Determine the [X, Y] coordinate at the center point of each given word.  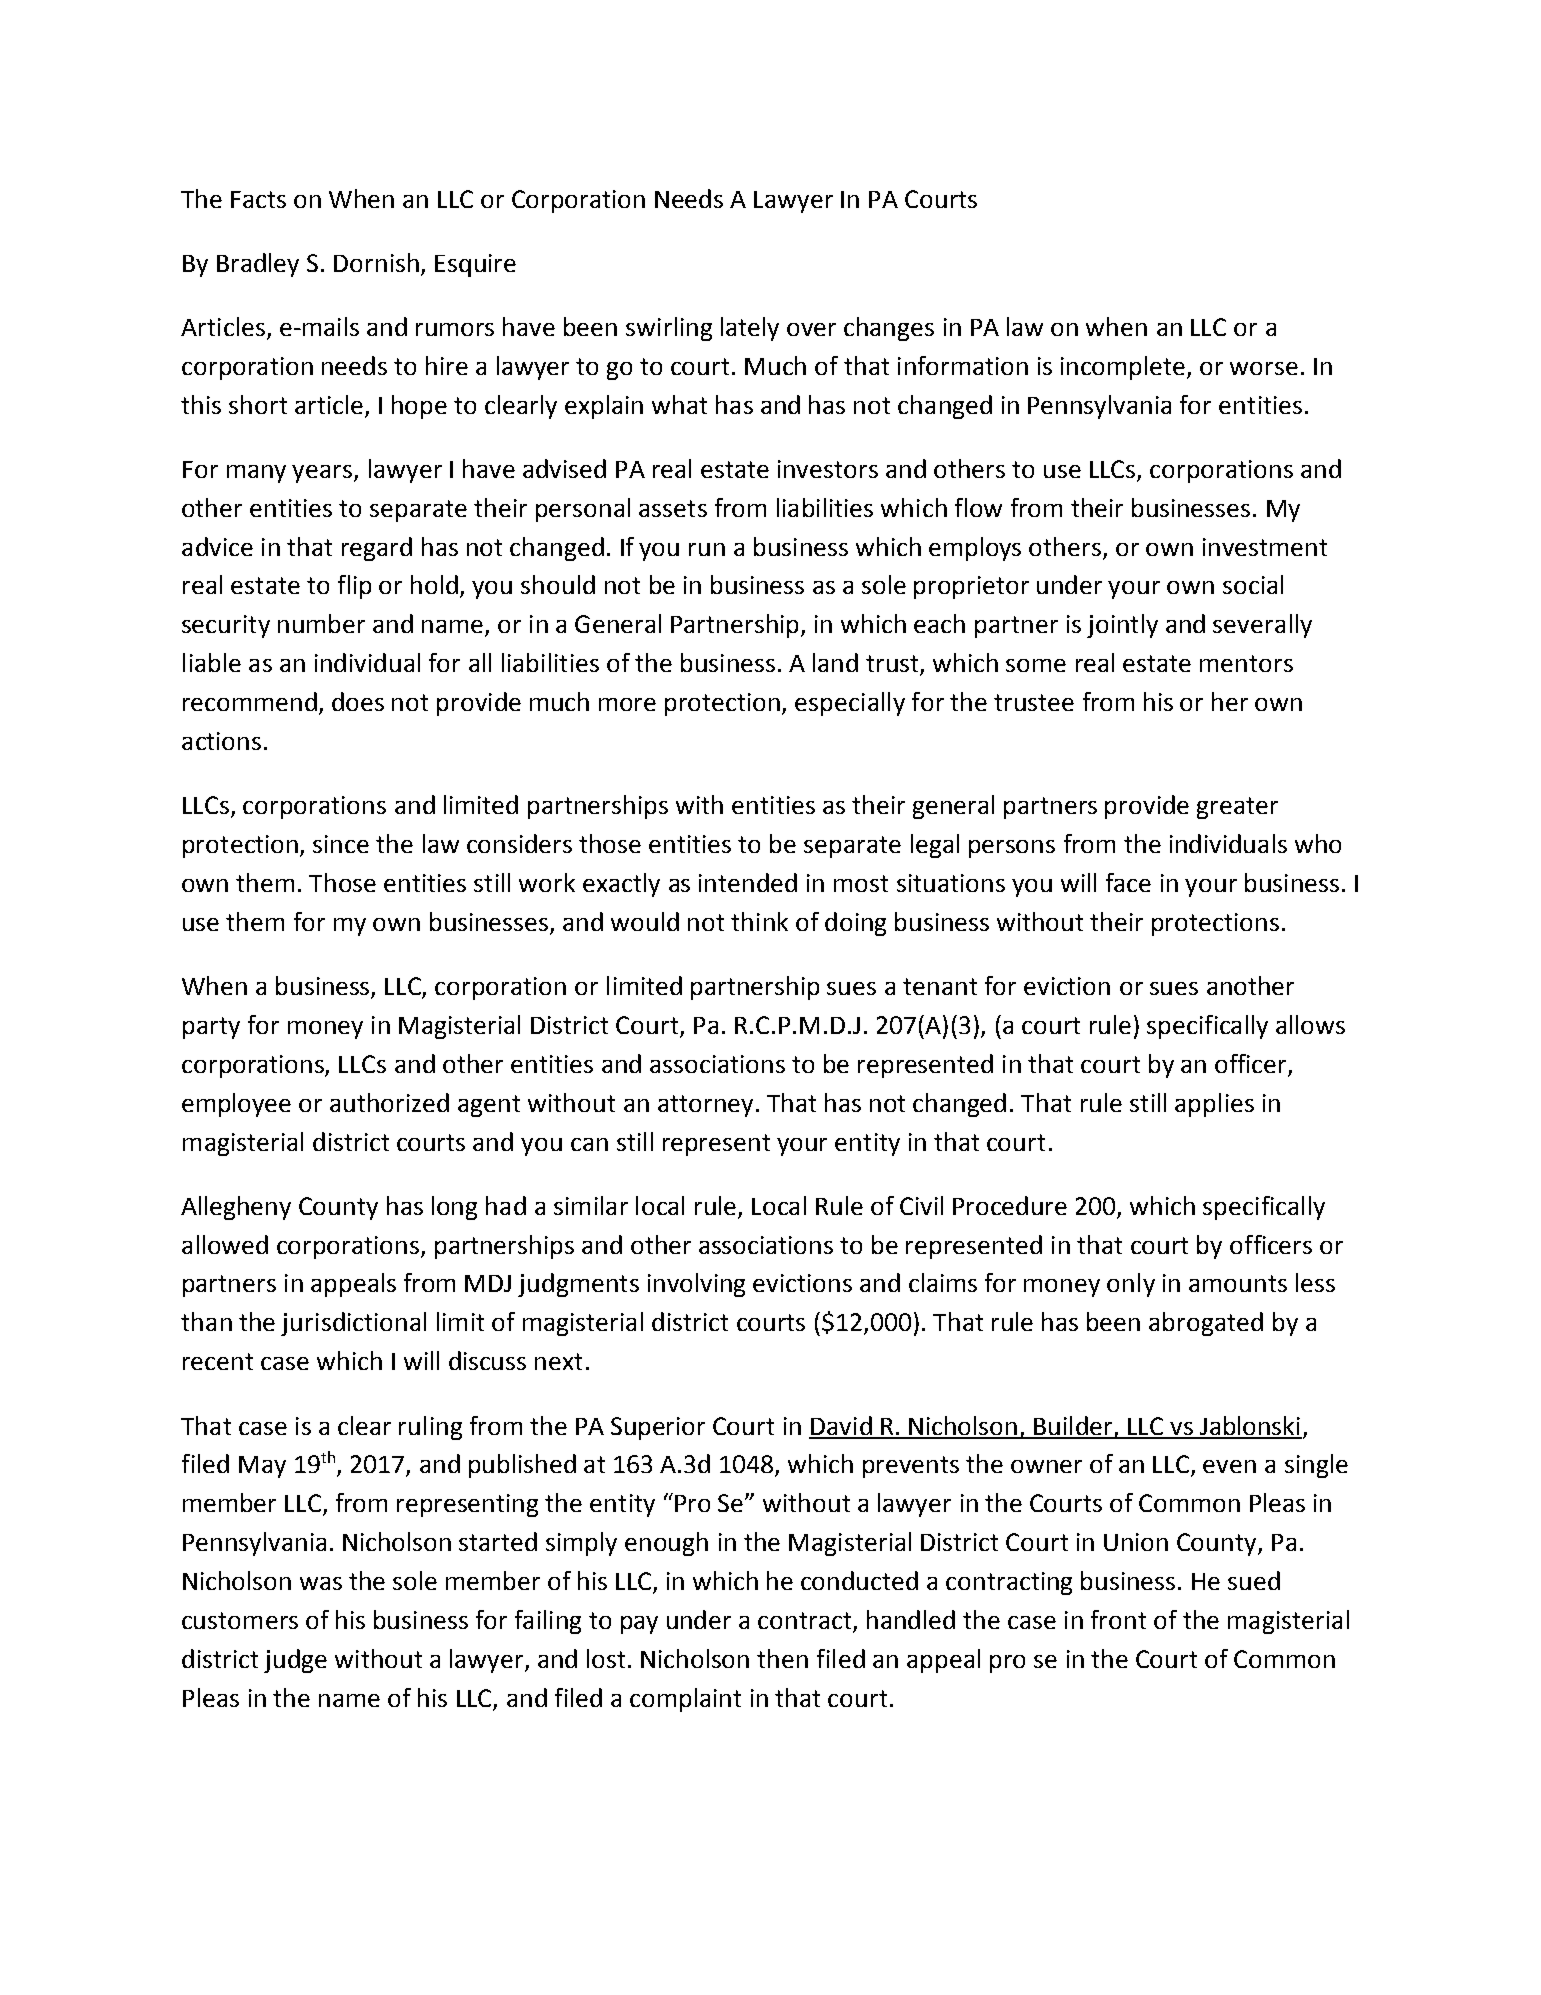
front [1118, 1619]
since [341, 844]
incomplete [1124, 368]
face [1128, 882]
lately [750, 329]
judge [295, 1661]
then [782, 1658]
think [759, 921]
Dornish [376, 262]
